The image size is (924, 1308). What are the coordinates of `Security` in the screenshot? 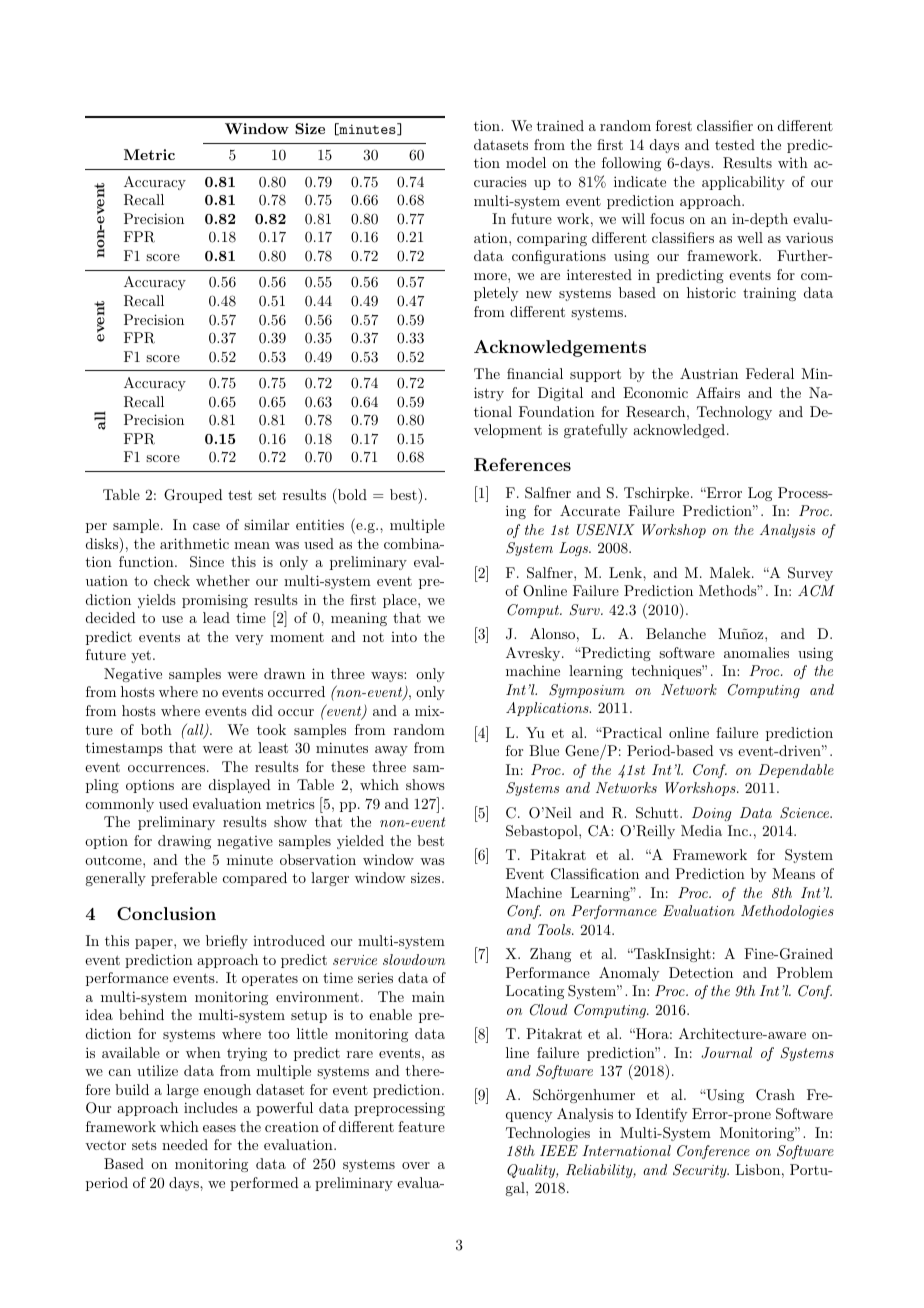 It's located at (701, 1171).
